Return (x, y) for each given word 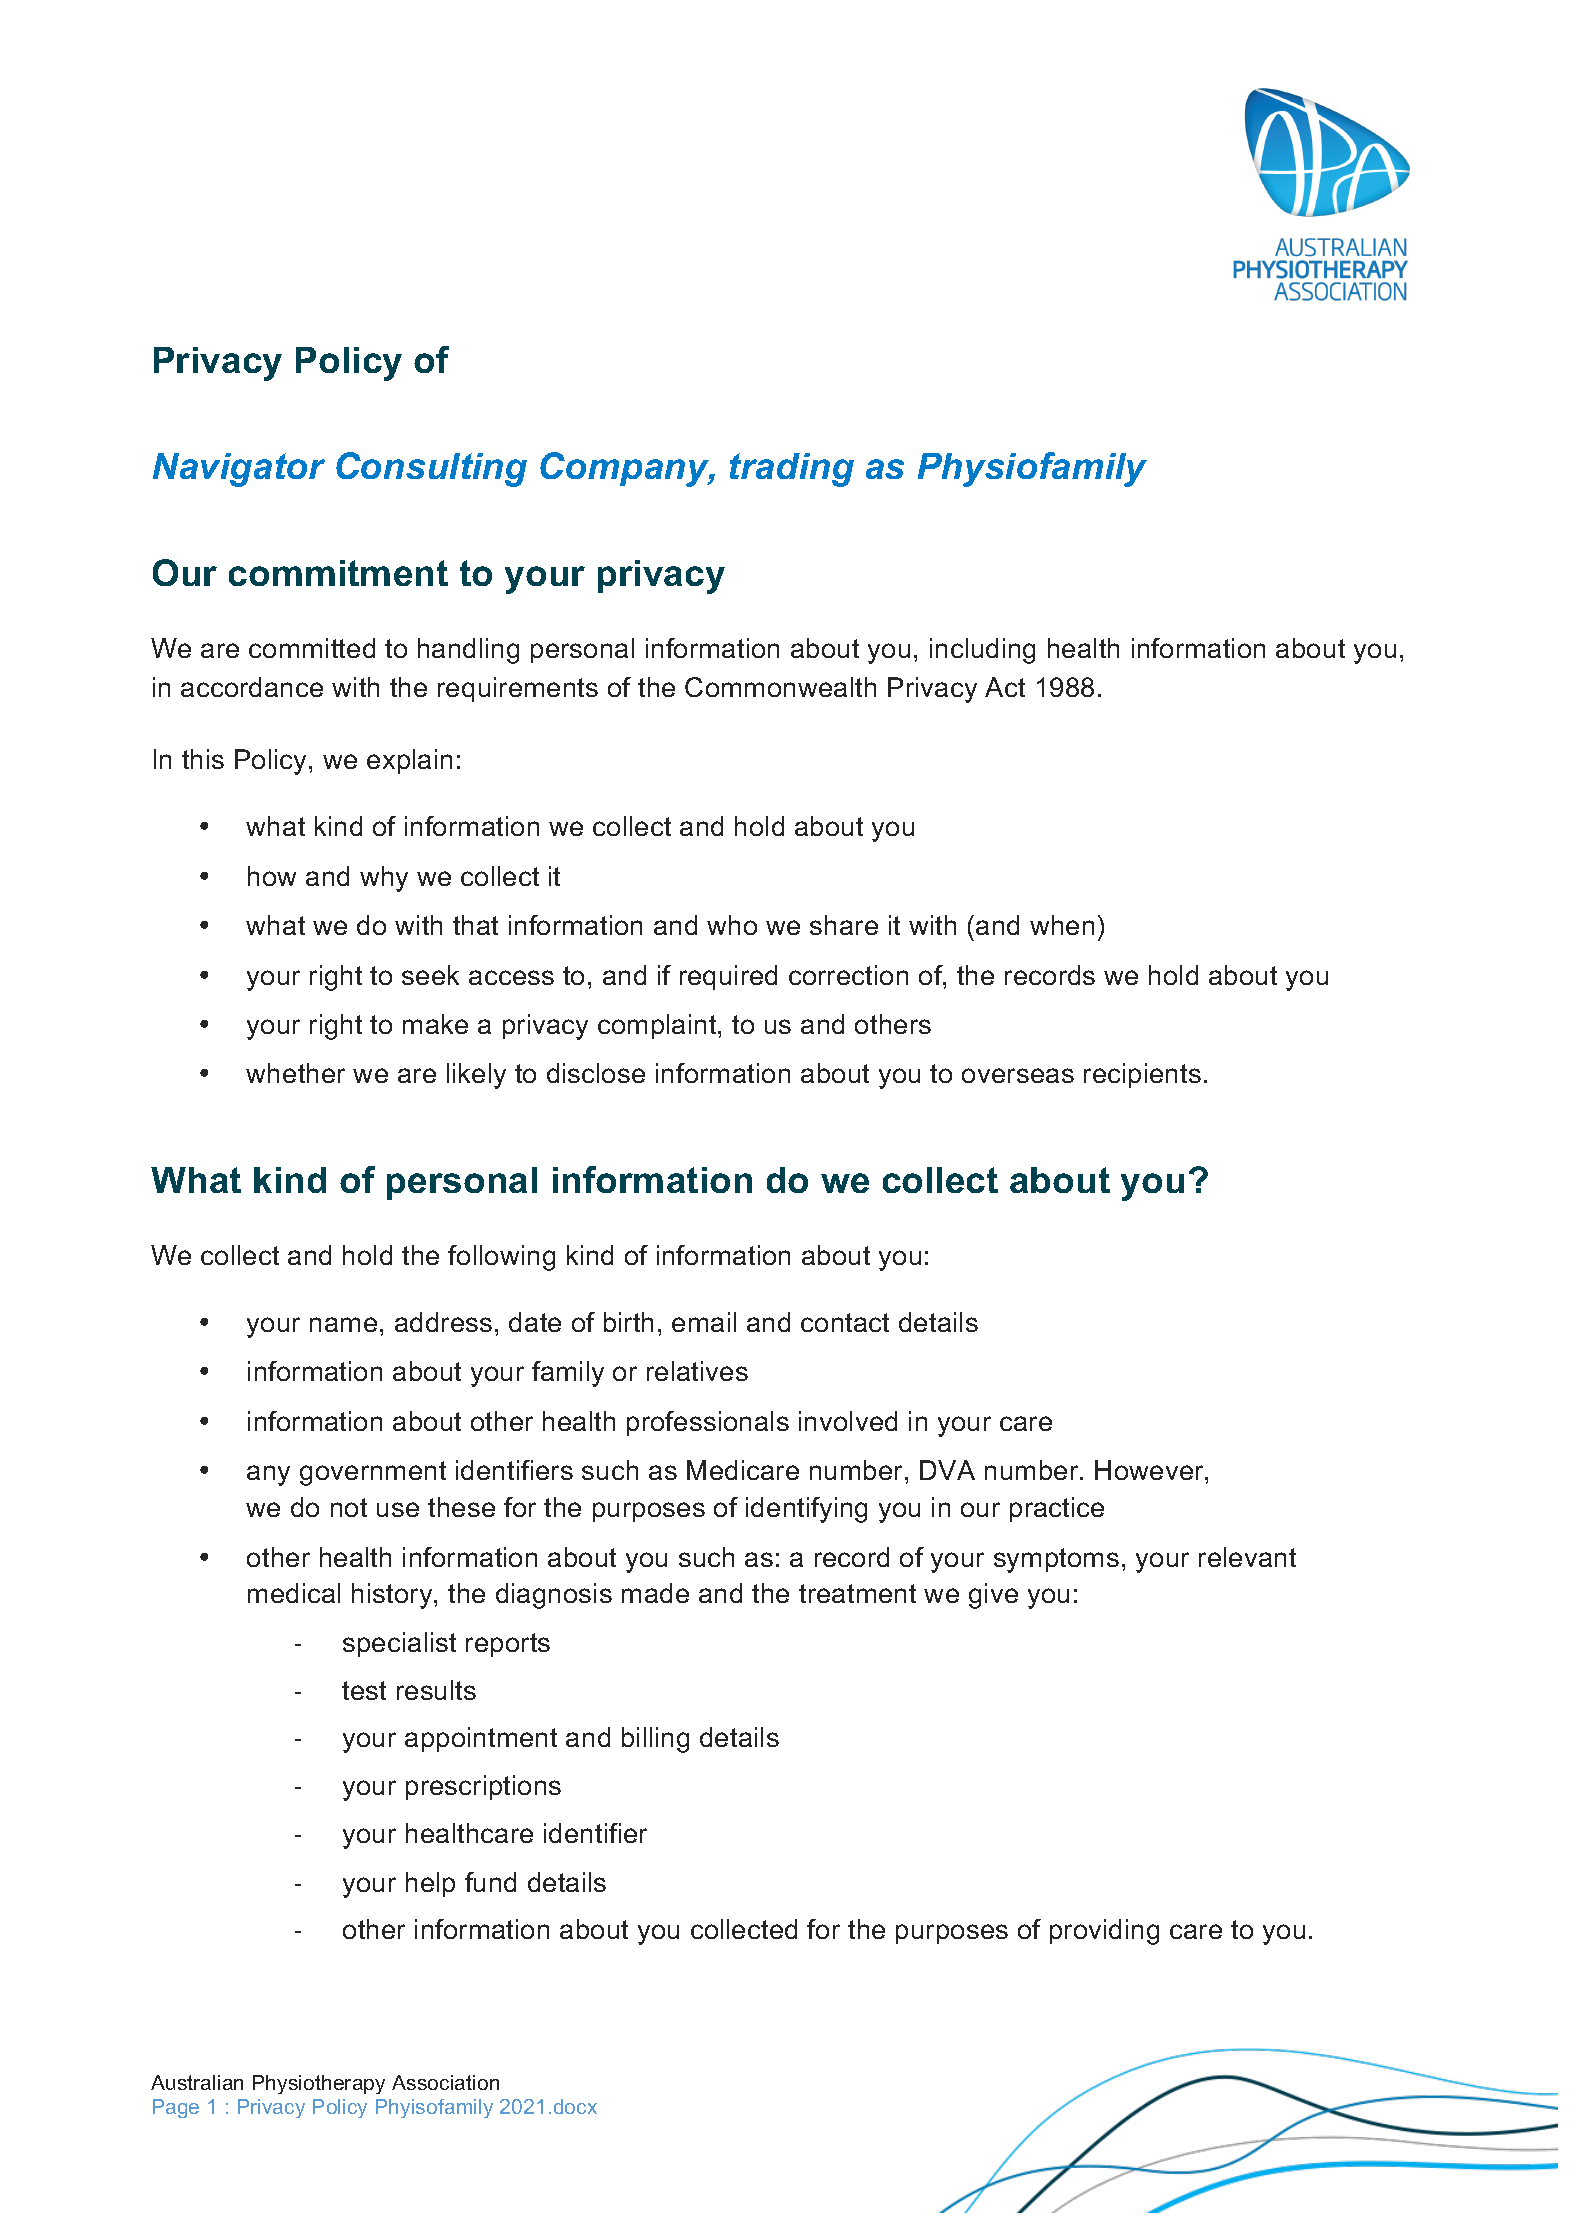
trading (792, 470)
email (704, 1322)
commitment (338, 573)
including (982, 651)
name (343, 1324)
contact (845, 1322)
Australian (197, 2082)
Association (445, 2082)
